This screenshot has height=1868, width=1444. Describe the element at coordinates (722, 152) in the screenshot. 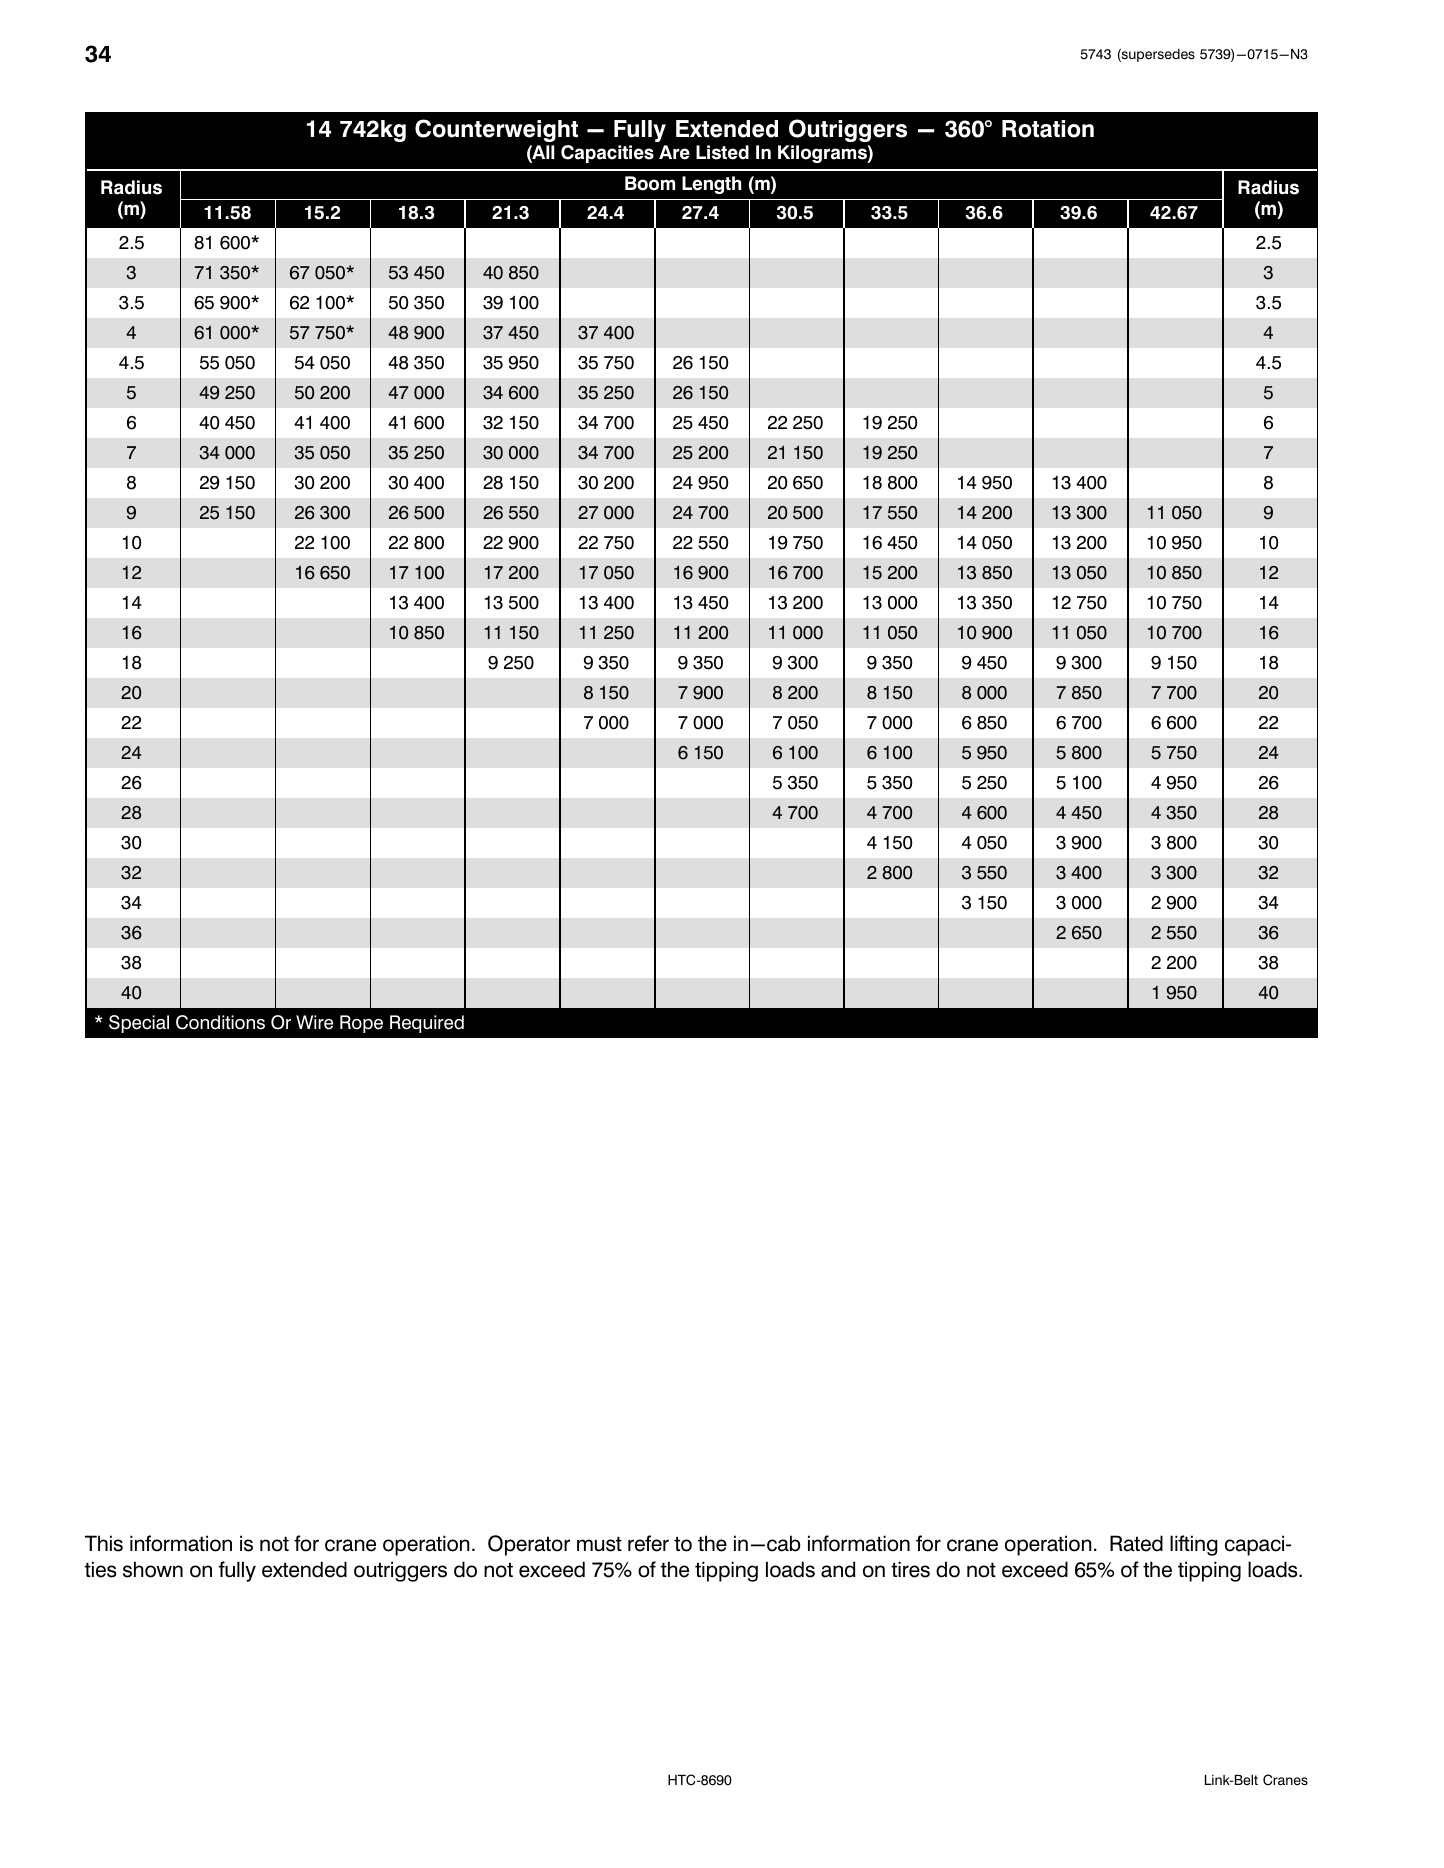

I see `Listed` at that location.
